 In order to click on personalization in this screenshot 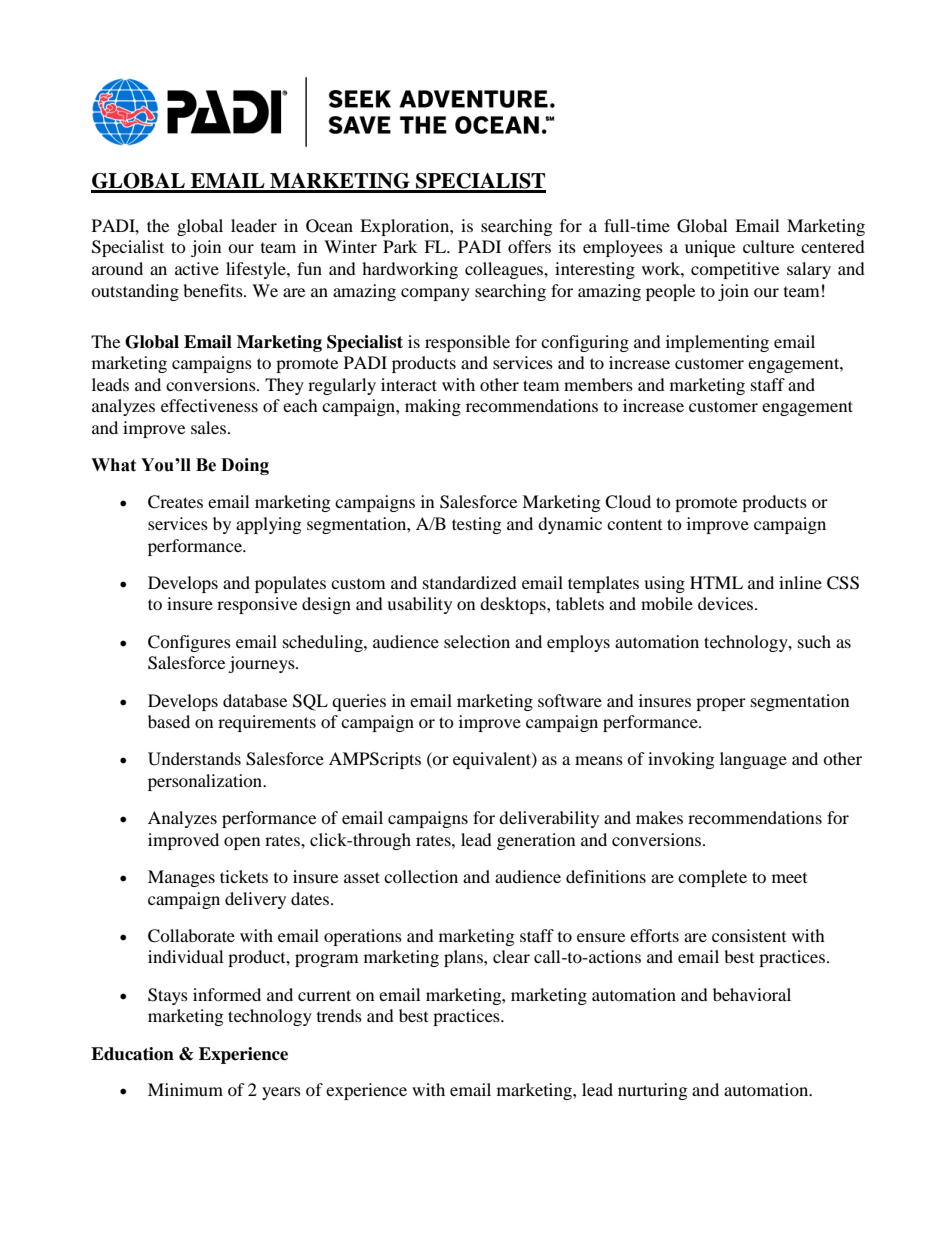, I will do `click(206, 782)`.
